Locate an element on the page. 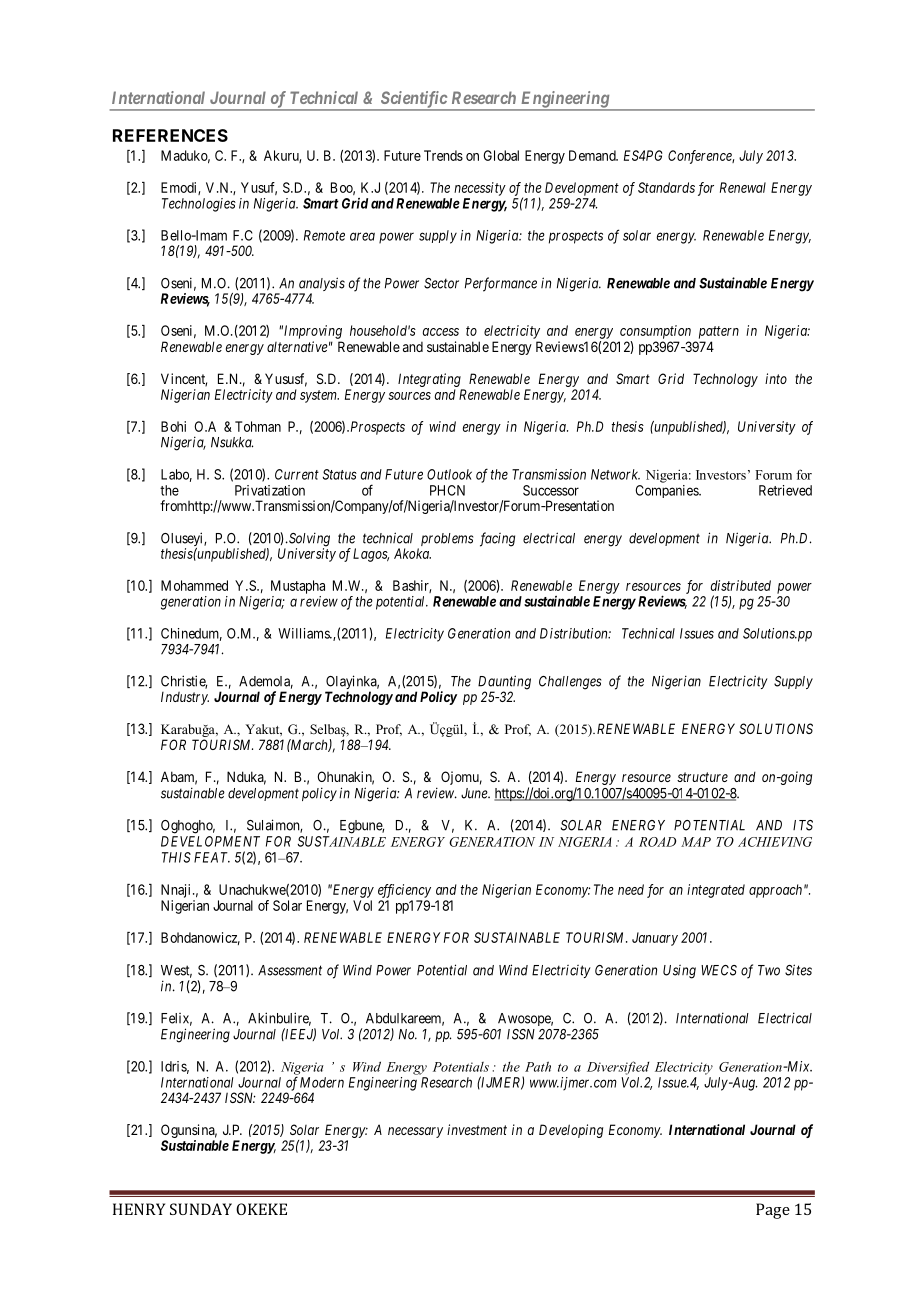  Vincent is located at coordinates (184, 380).
